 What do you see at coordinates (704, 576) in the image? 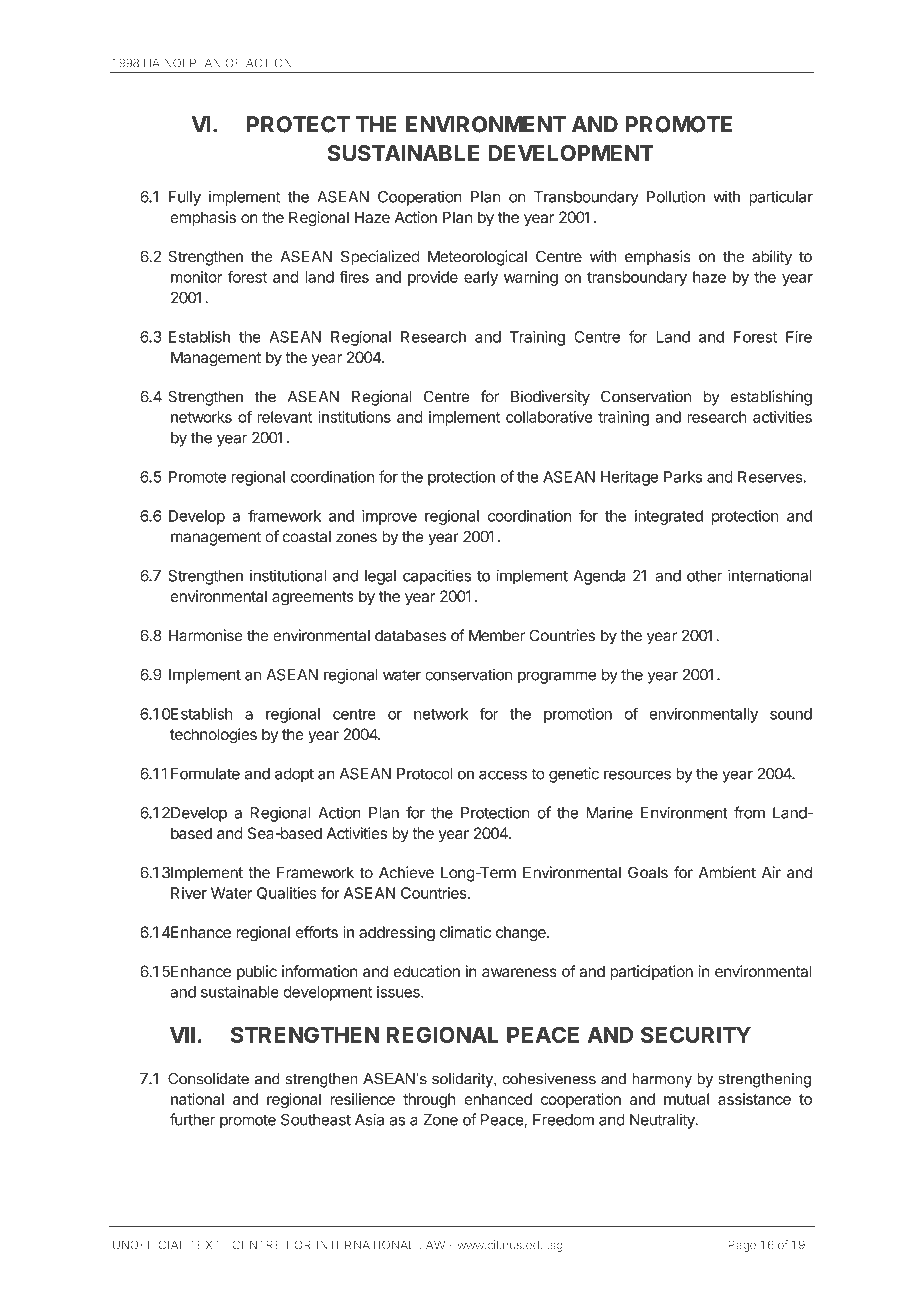
I see `other` at bounding box center [704, 576].
